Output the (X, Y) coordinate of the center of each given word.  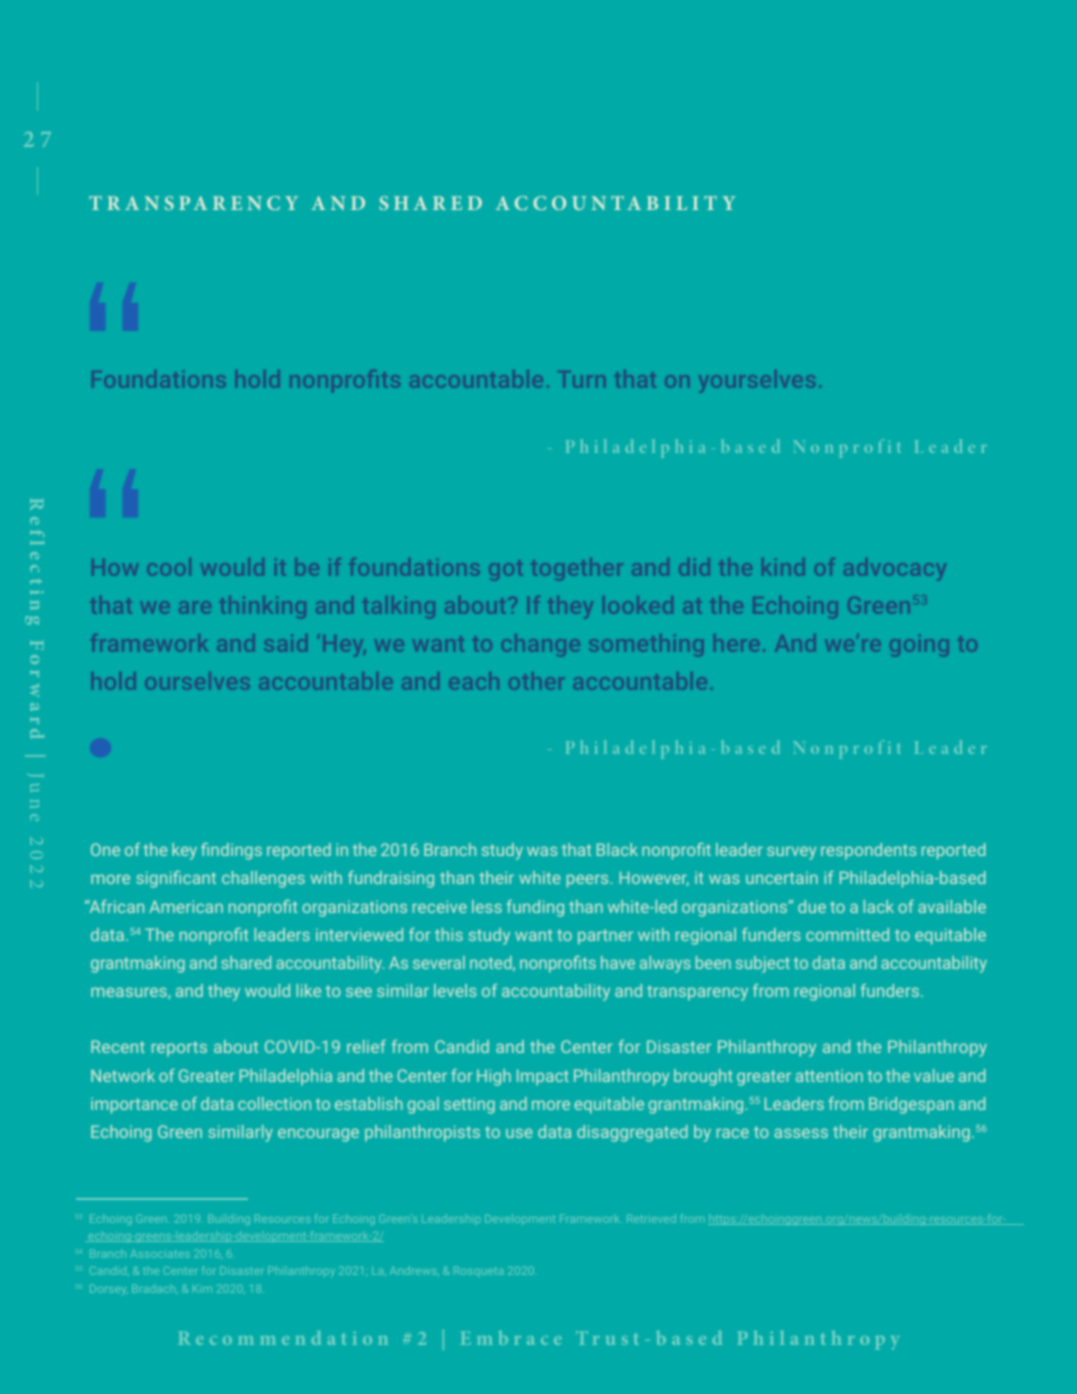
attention (829, 1075)
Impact (543, 1077)
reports (179, 1049)
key (184, 851)
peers (587, 881)
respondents (868, 851)
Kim (202, 1289)
